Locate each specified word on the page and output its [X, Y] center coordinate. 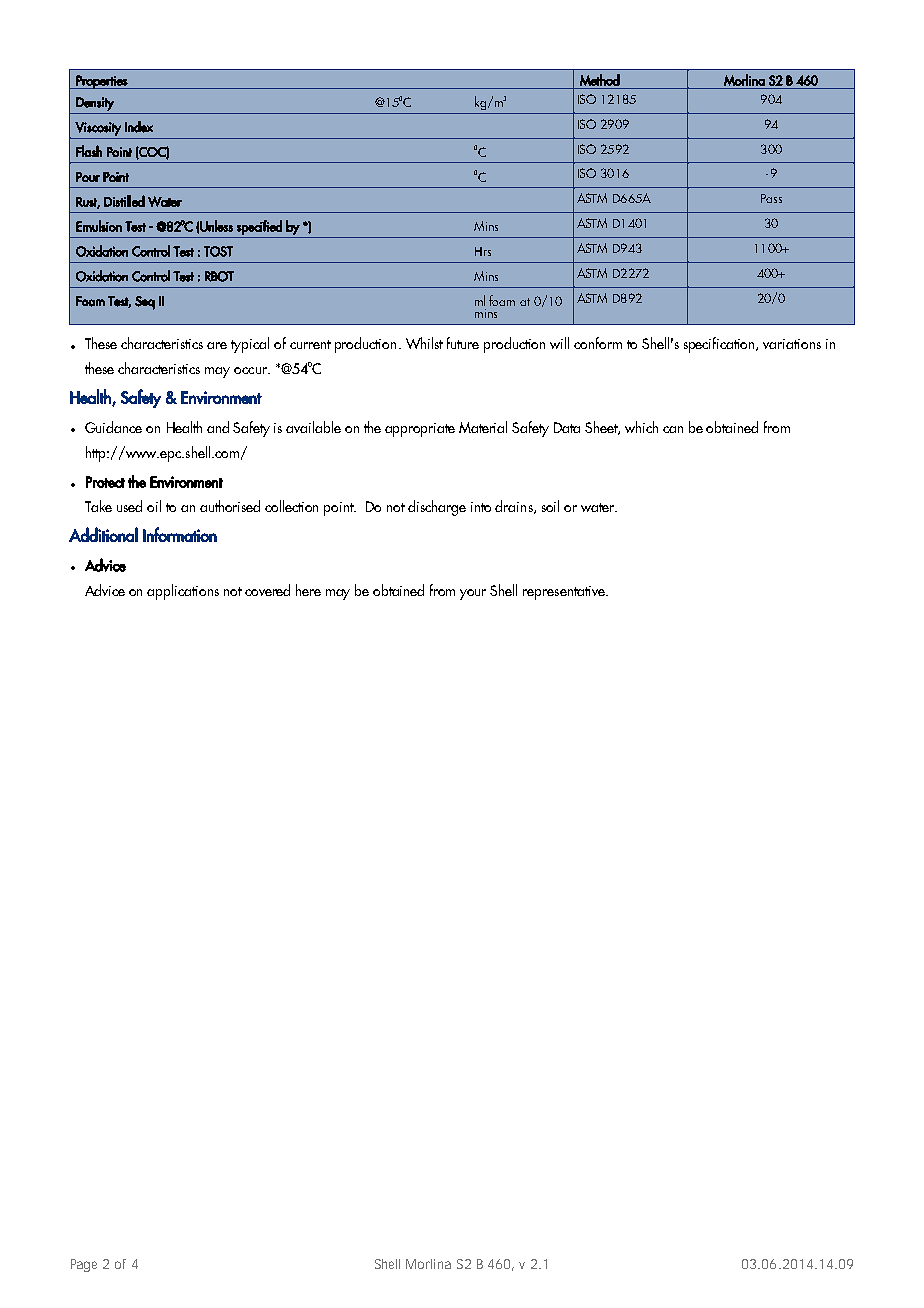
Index [139, 127]
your [473, 594]
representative [565, 593]
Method [600, 80]
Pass [771, 198]
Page [84, 1265]
